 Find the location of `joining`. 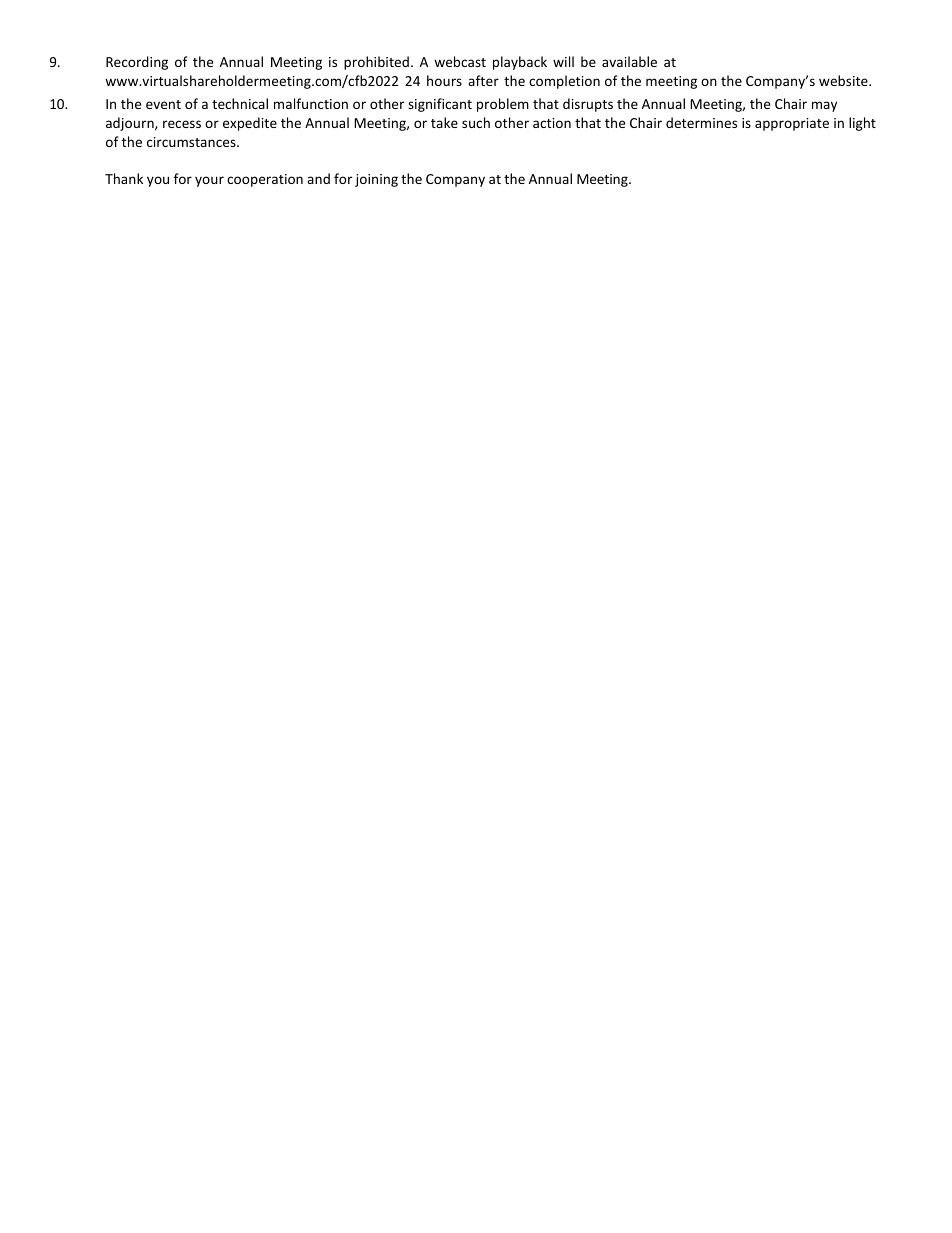

joining is located at coordinates (376, 180).
